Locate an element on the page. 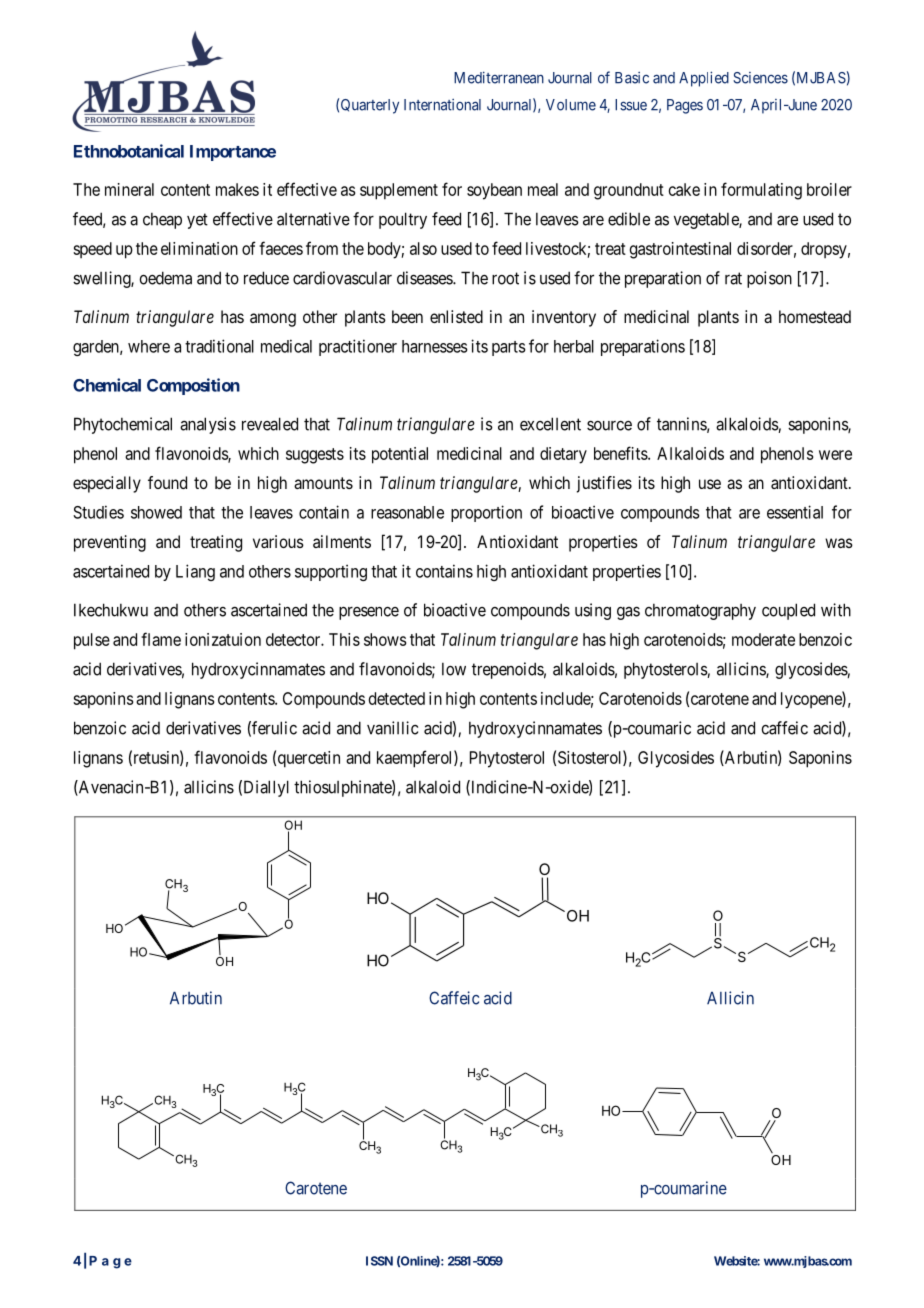 This image has width=924, height=1308. International is located at coordinates (442, 105).
